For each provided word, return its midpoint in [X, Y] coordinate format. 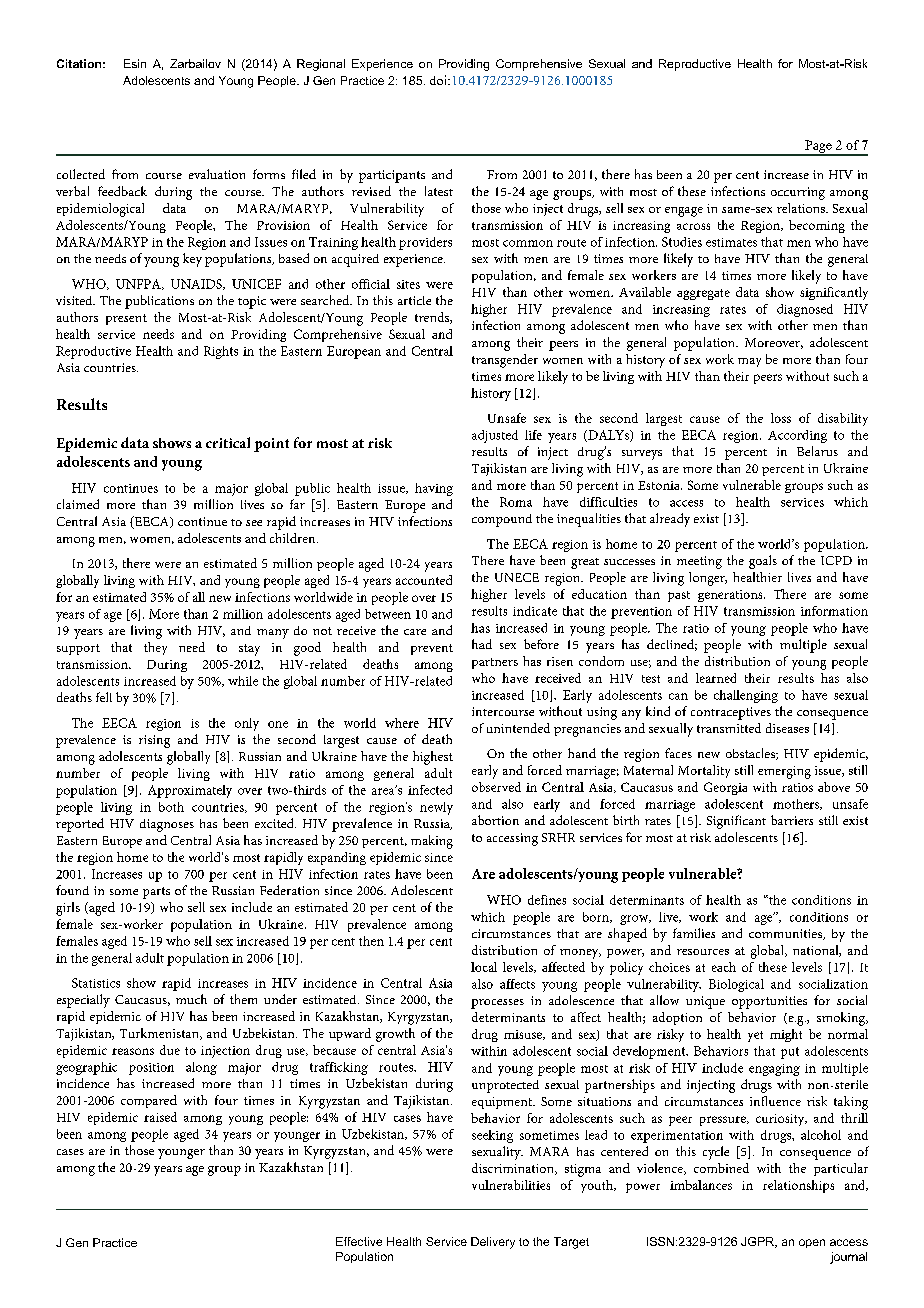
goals [763, 562]
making [432, 842]
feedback [122, 191]
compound [502, 520]
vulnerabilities [511, 1185]
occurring [798, 193]
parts [156, 893]
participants [392, 176]
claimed [78, 504]
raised [160, 1117]
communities [786, 934]
